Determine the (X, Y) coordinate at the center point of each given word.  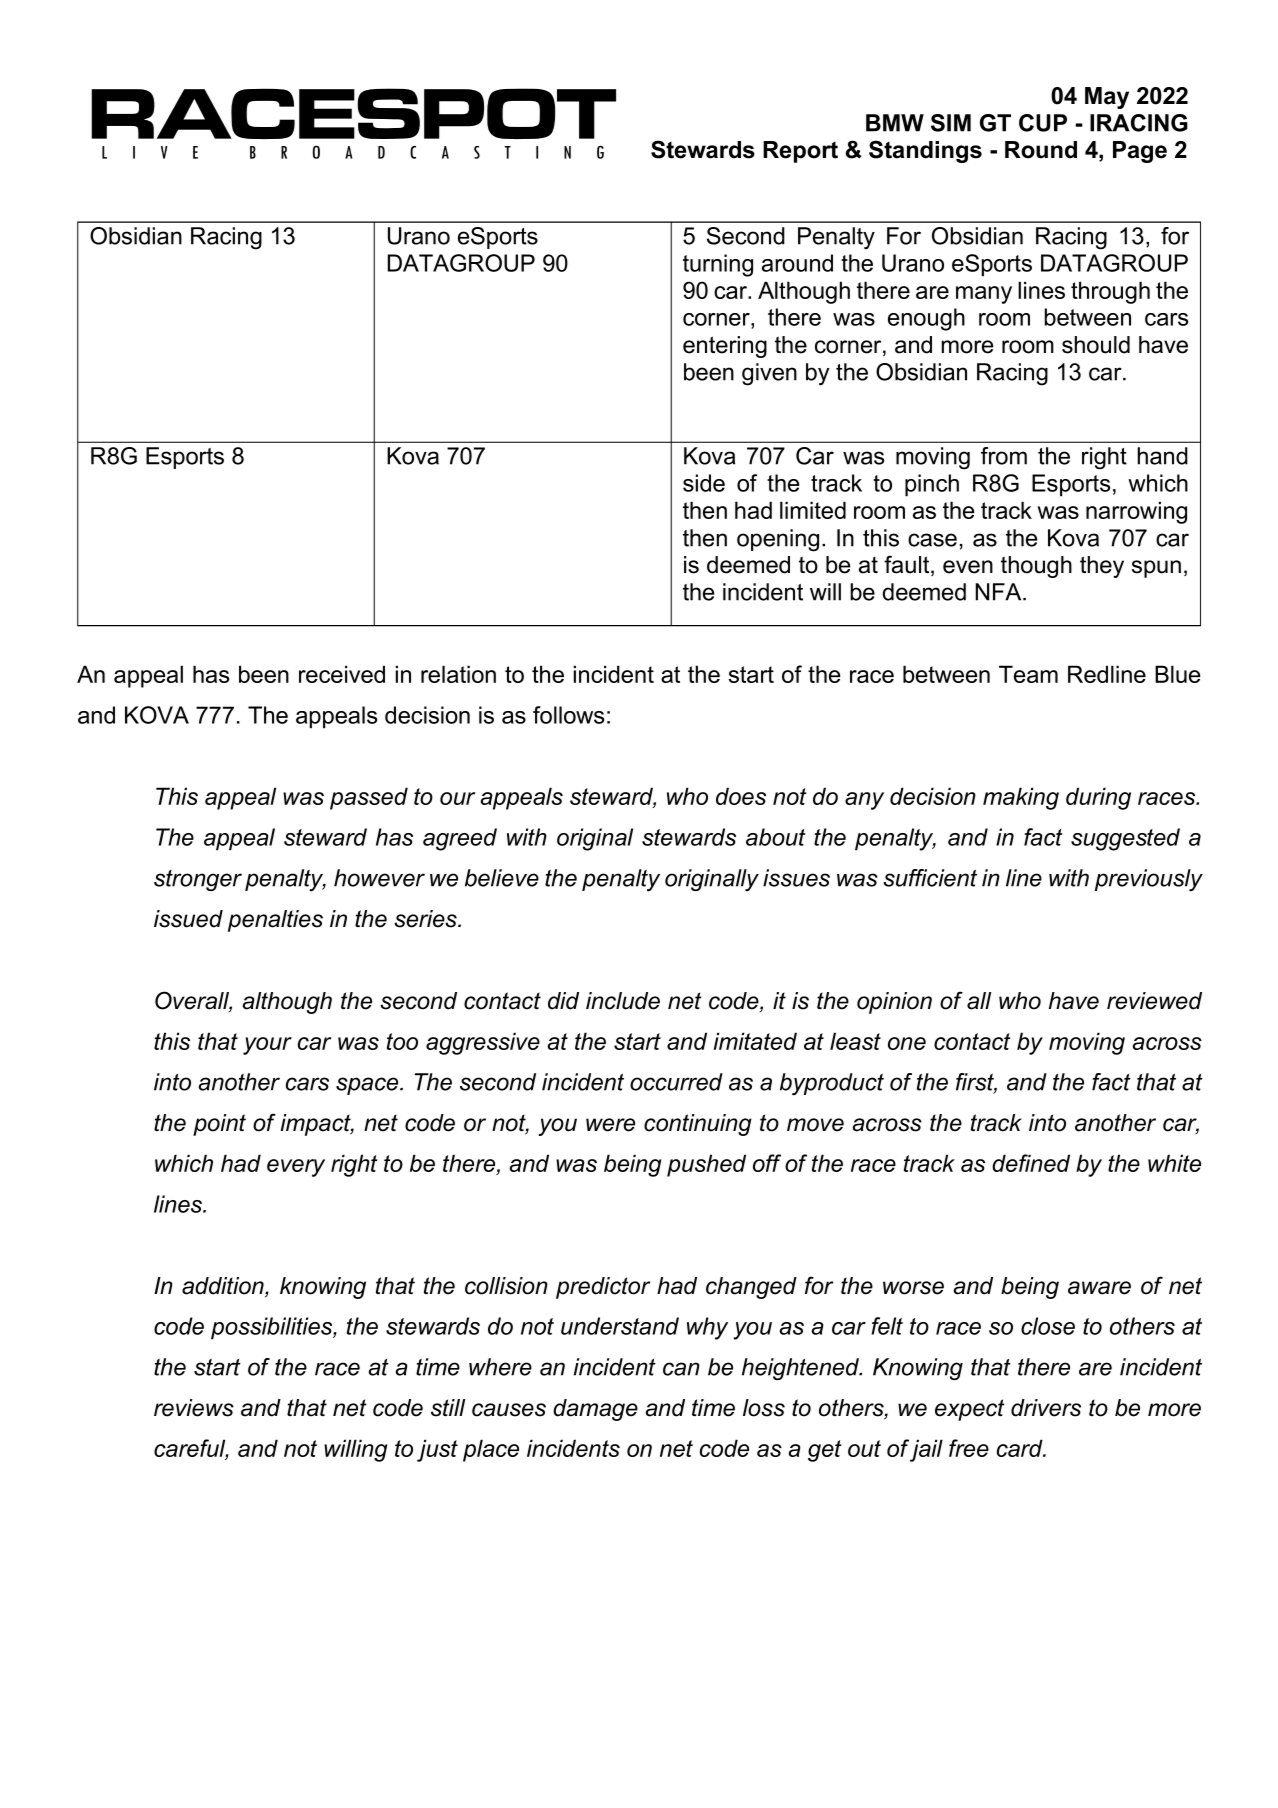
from (1004, 456)
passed (369, 798)
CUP (1043, 123)
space (368, 1086)
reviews (194, 1408)
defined (1031, 1163)
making (1021, 798)
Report (800, 152)
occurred (676, 1082)
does (741, 796)
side (704, 483)
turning (718, 265)
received (342, 674)
